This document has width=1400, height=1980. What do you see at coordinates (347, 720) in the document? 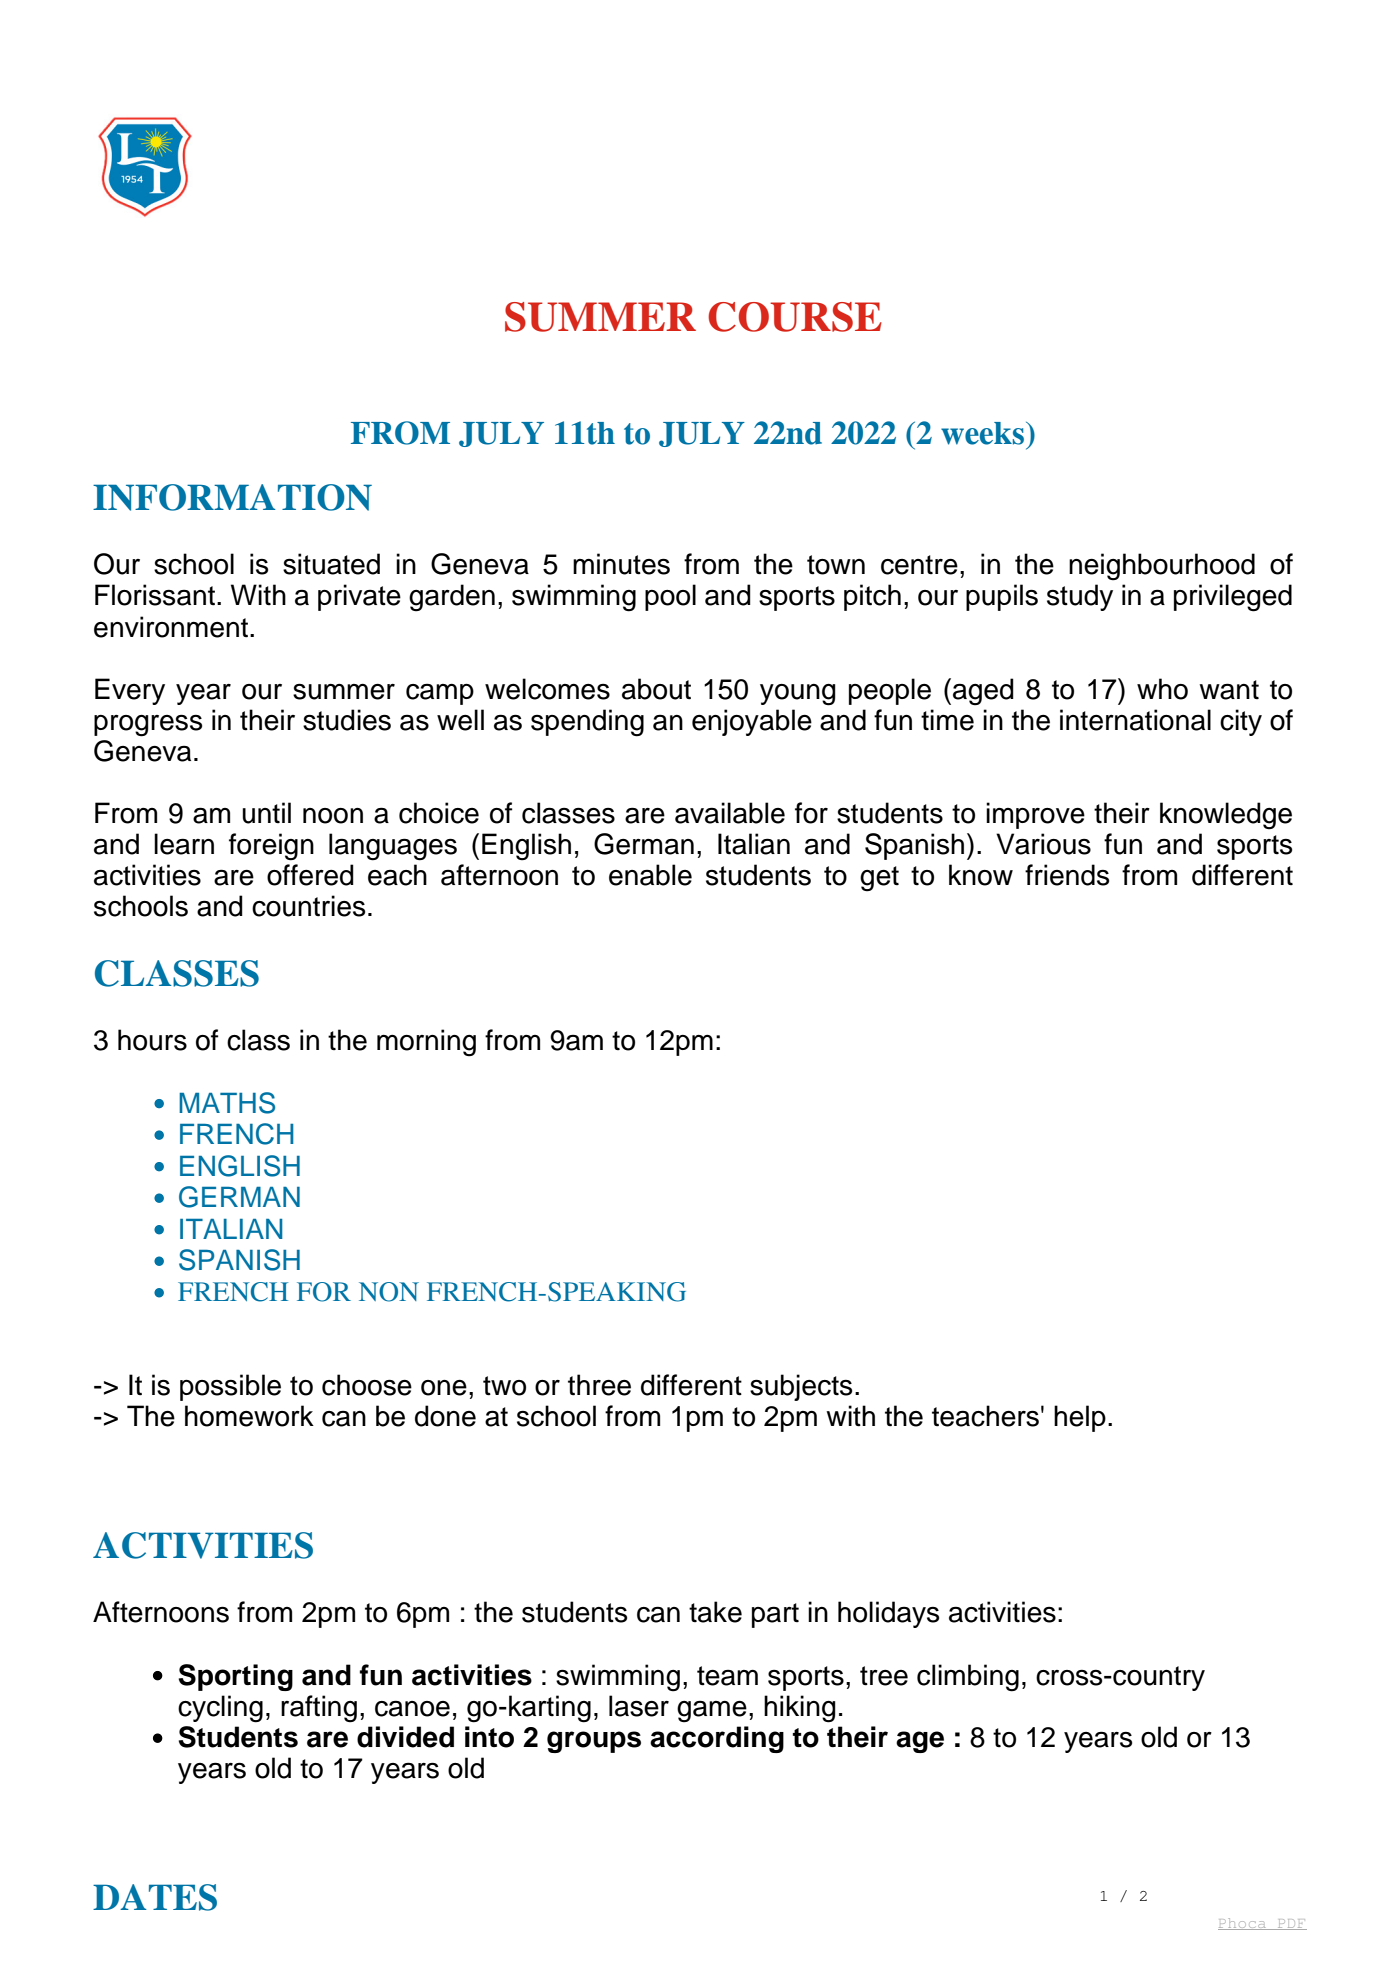
I see `studies` at bounding box center [347, 720].
